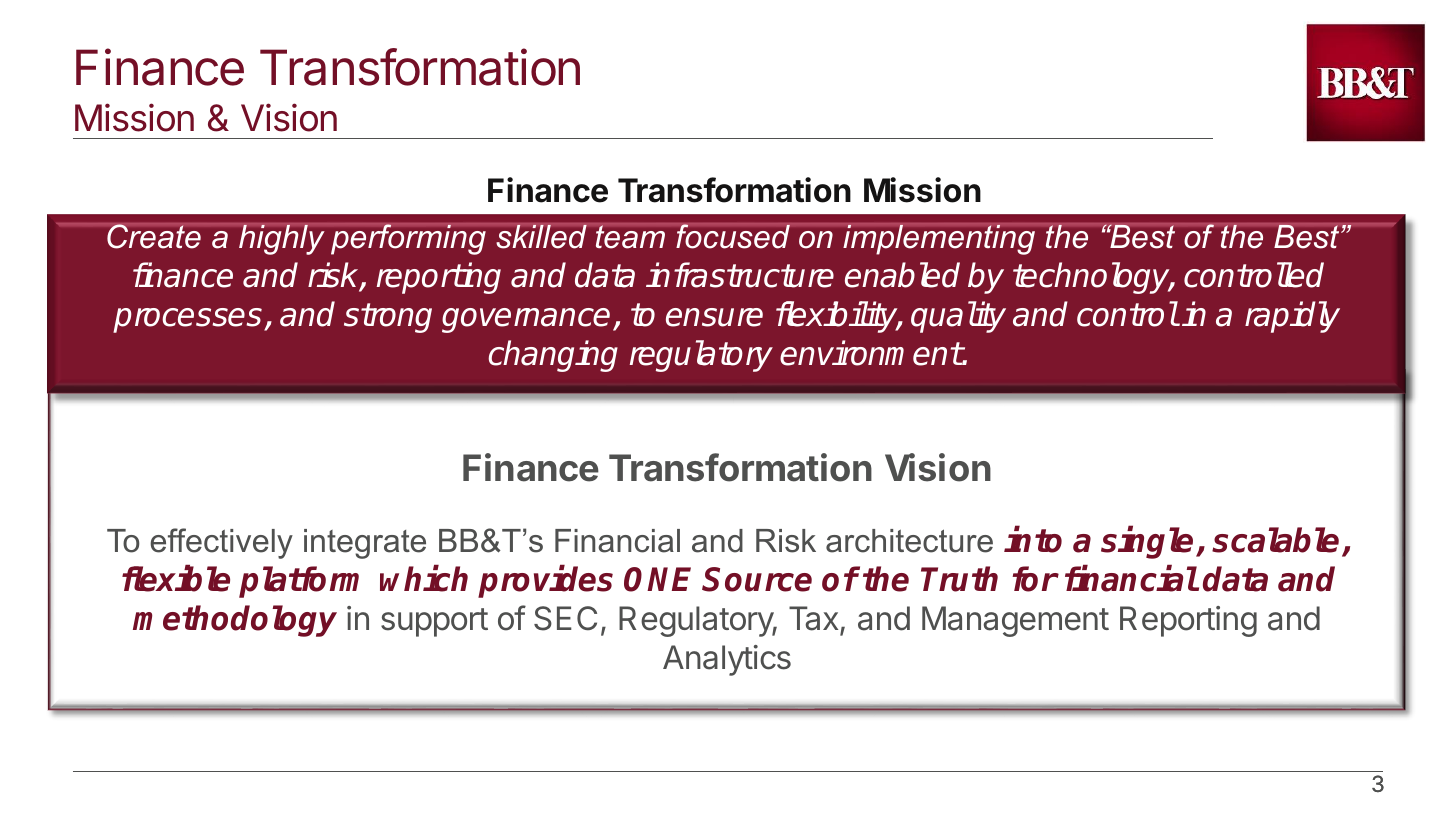  Describe the element at coordinates (553, 356) in the screenshot. I see `changing` at that location.
